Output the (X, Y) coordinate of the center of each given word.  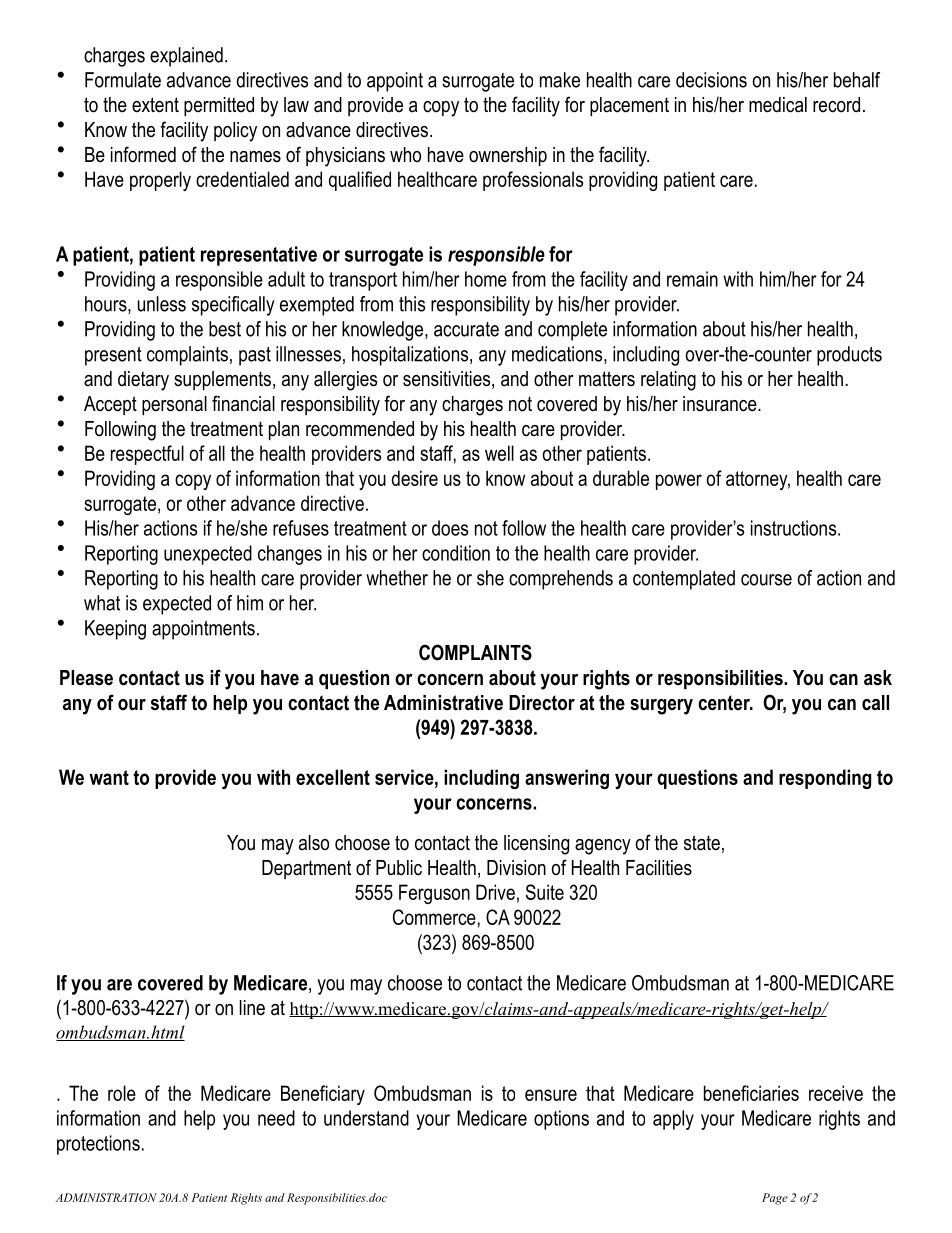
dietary (143, 381)
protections (98, 1145)
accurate (466, 329)
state (702, 843)
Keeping (115, 630)
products (849, 356)
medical (778, 105)
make (560, 80)
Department (306, 869)
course (766, 580)
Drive (495, 892)
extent (155, 105)
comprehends (561, 580)
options (561, 1120)
